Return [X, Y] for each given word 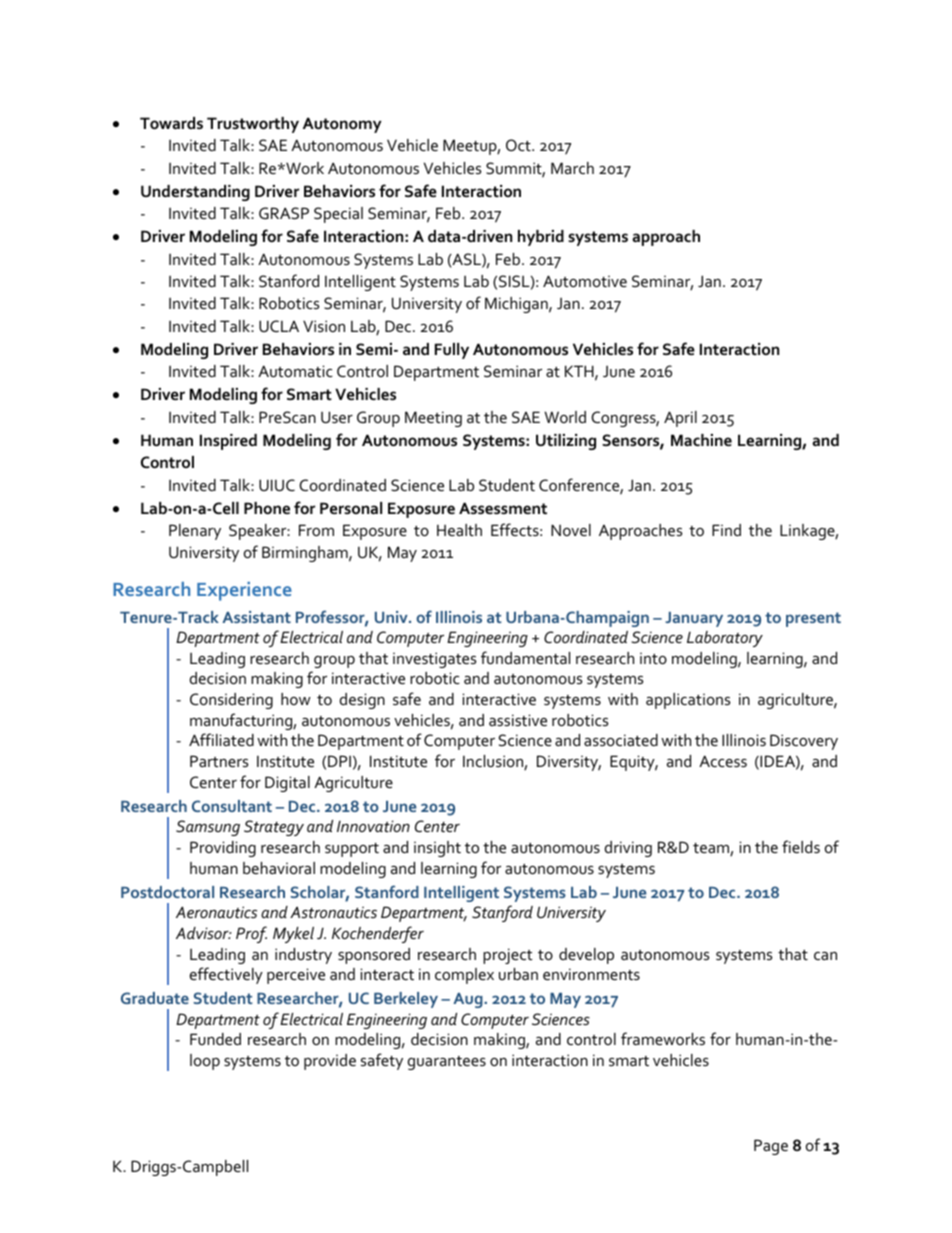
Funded [215, 1039]
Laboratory [725, 639]
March [572, 168]
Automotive [585, 281]
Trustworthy [253, 125]
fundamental [525, 657]
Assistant [256, 617]
